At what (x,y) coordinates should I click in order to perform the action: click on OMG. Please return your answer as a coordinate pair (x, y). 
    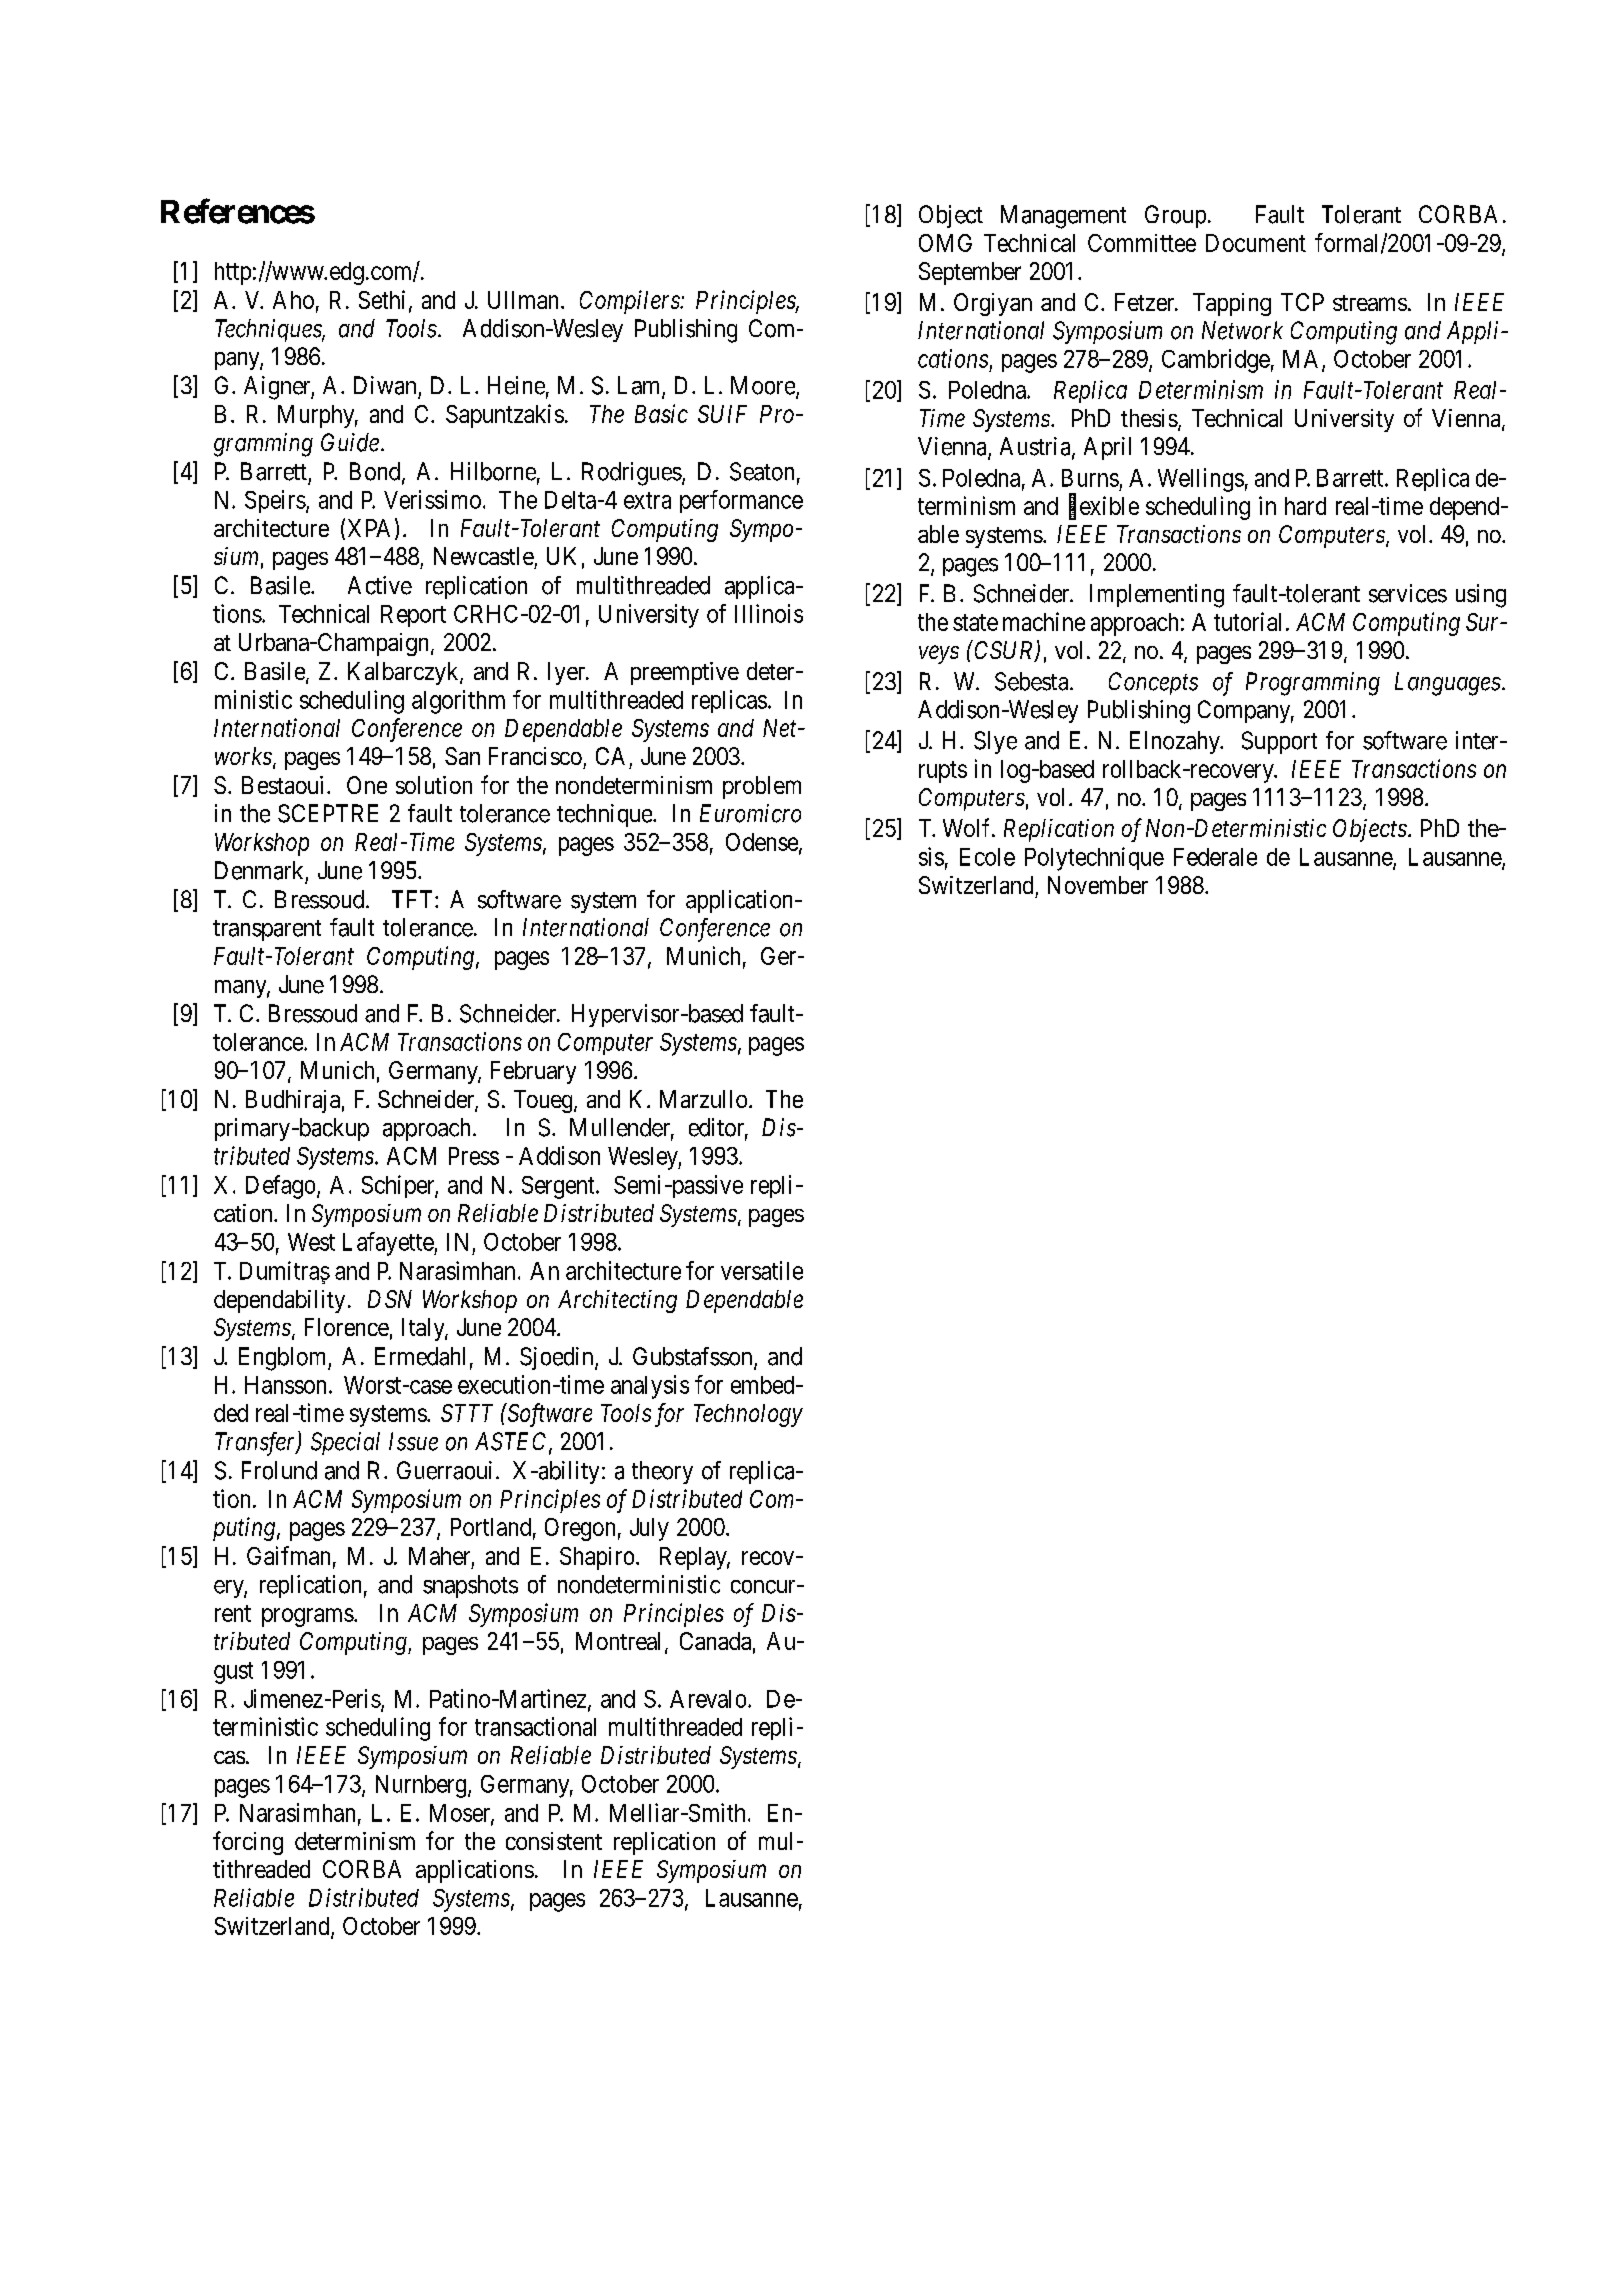
    Looking at the image, I should click on (945, 243).
